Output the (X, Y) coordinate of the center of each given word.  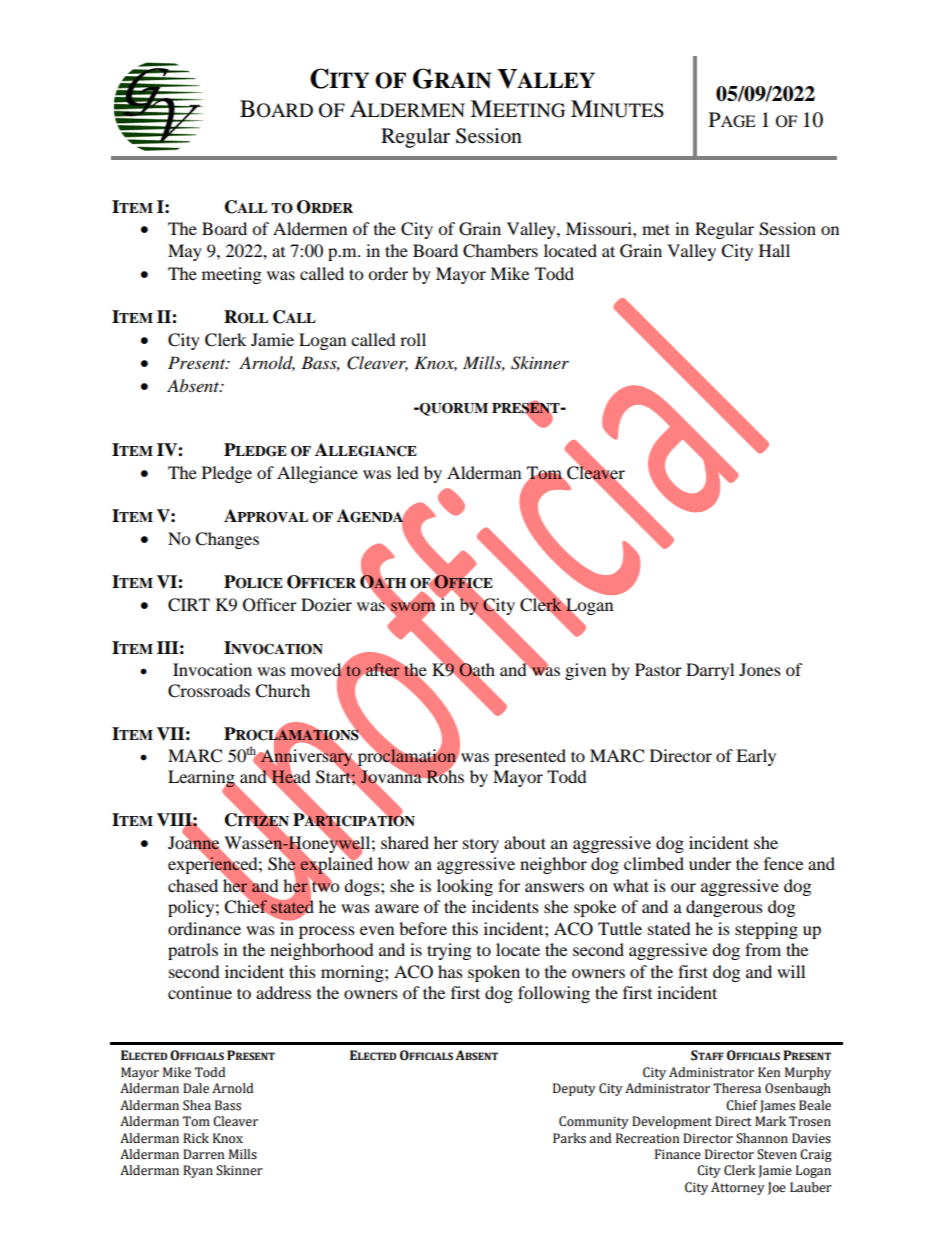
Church (282, 691)
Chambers (500, 251)
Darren (203, 1154)
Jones (760, 669)
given (585, 671)
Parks (569, 1138)
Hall (774, 250)
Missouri (600, 228)
